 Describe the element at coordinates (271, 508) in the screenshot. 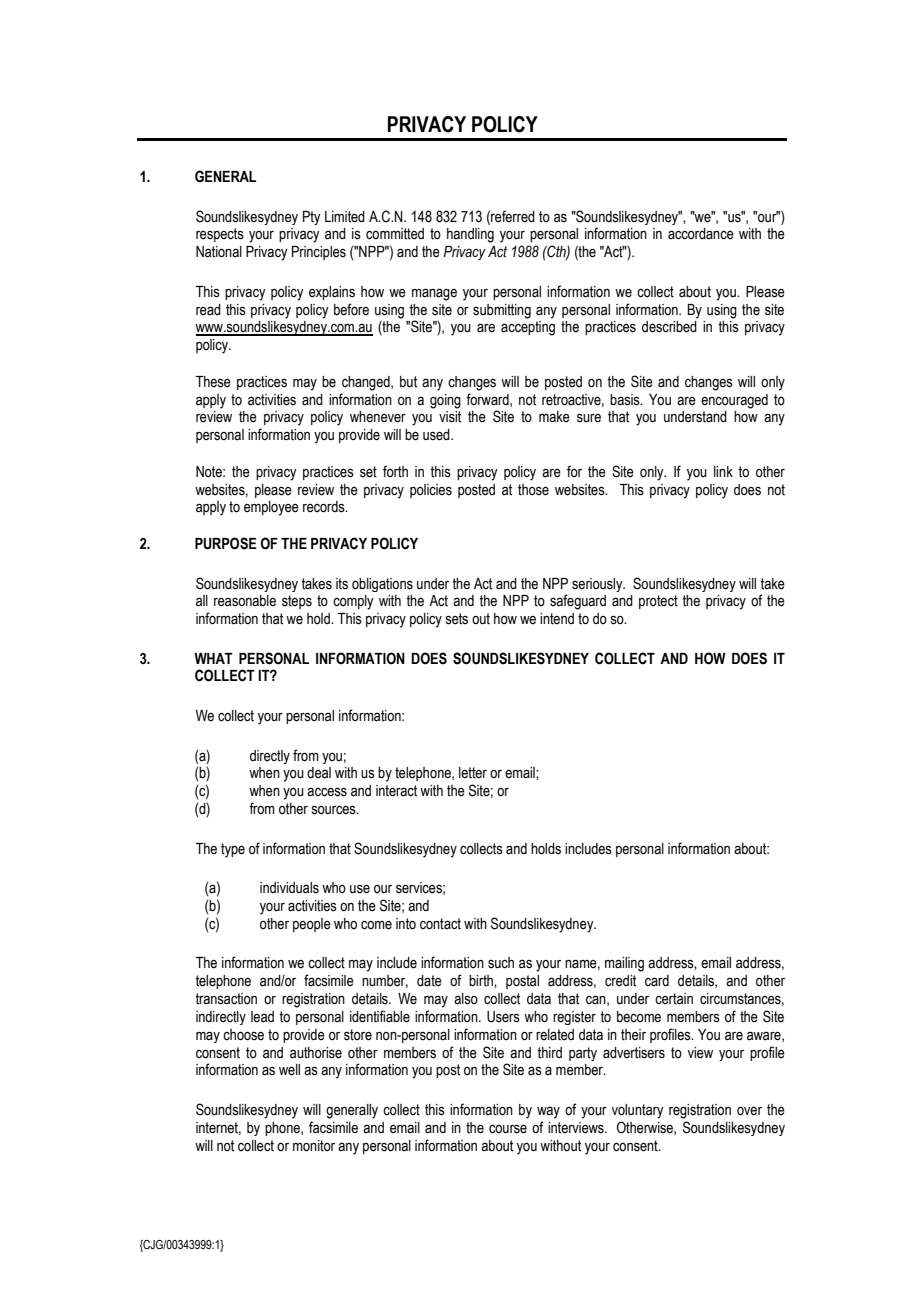

I see `employee` at that location.
